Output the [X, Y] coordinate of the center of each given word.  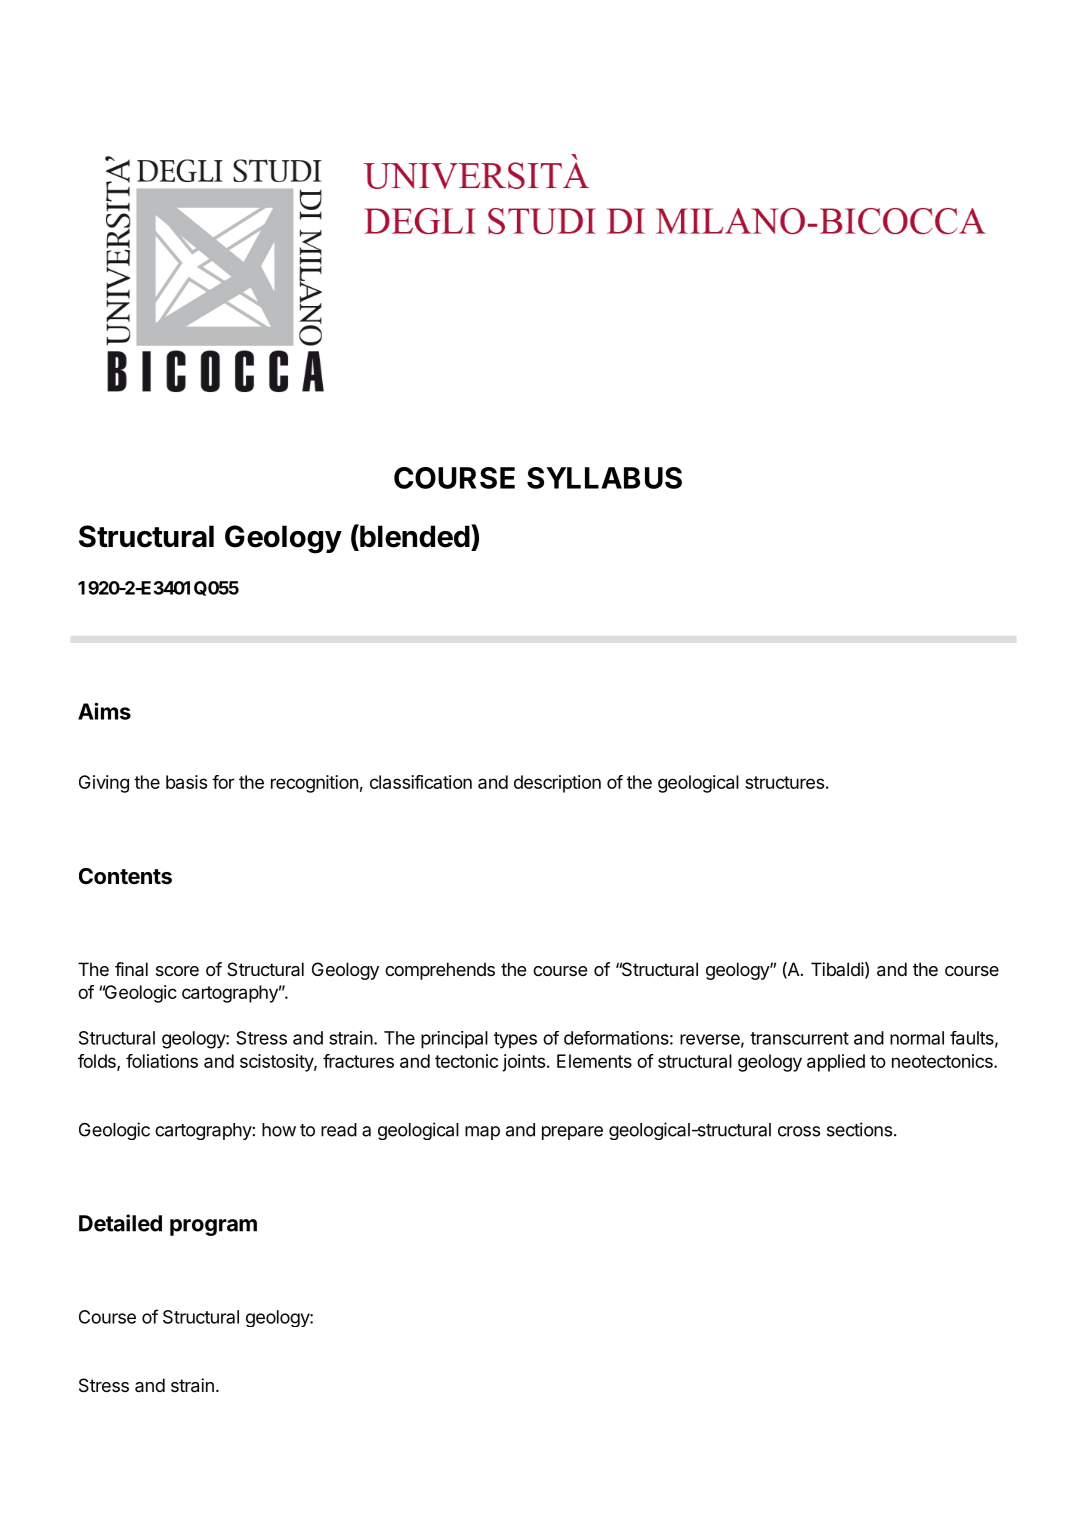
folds [98, 1062]
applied [836, 1063]
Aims [104, 711]
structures [784, 782]
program [213, 1227]
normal [917, 1038]
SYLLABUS [604, 478]
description [557, 784]
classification [421, 782]
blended [414, 537]
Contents [125, 876]
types [515, 1040]
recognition [314, 784]
